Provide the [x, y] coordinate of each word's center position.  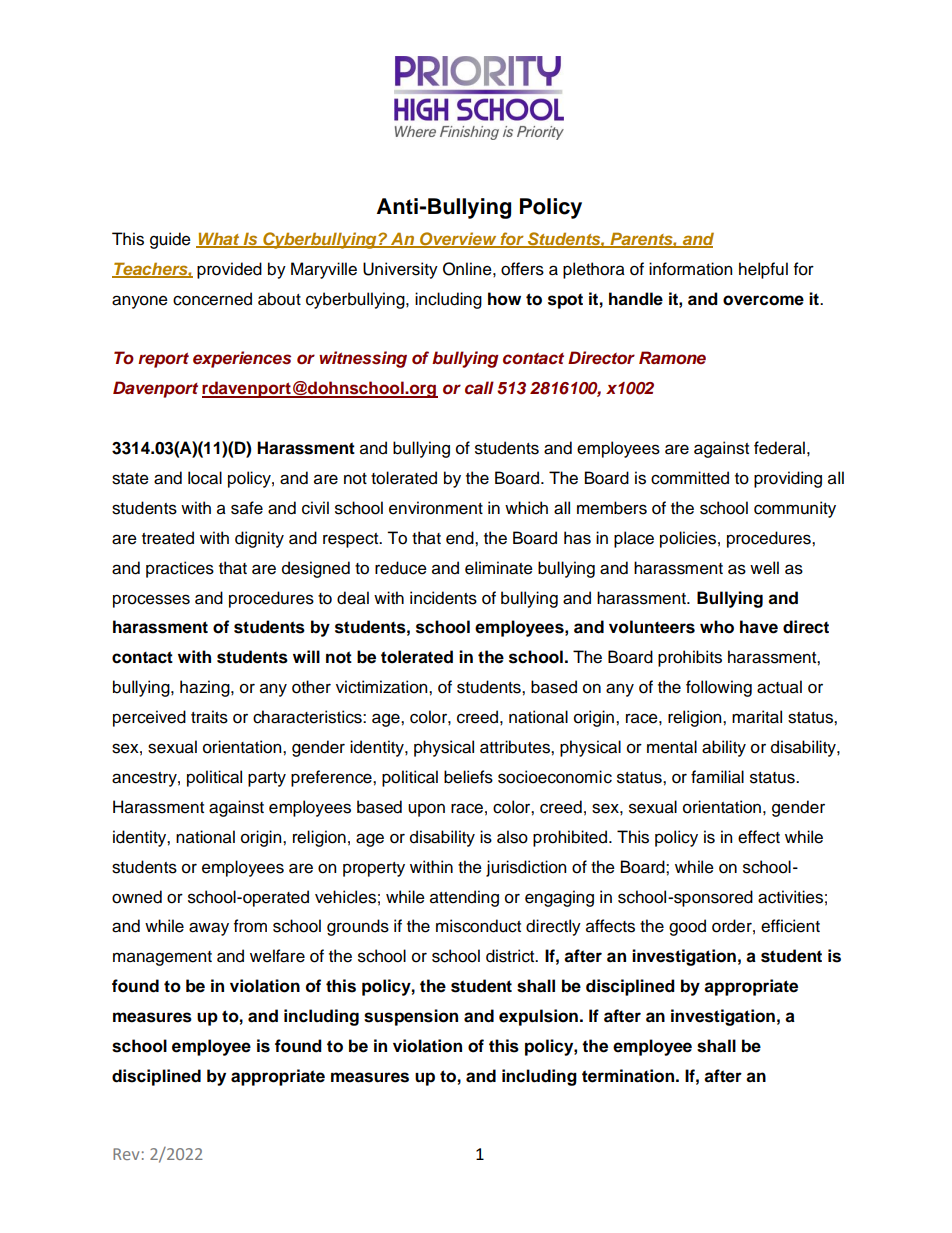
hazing [206, 688]
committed [690, 478]
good [687, 927]
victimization [383, 687]
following [719, 688]
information [690, 269]
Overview [458, 240]
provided [229, 270]
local [205, 478]
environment [436, 508]
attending [464, 898]
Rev [126, 1154]
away [209, 929]
